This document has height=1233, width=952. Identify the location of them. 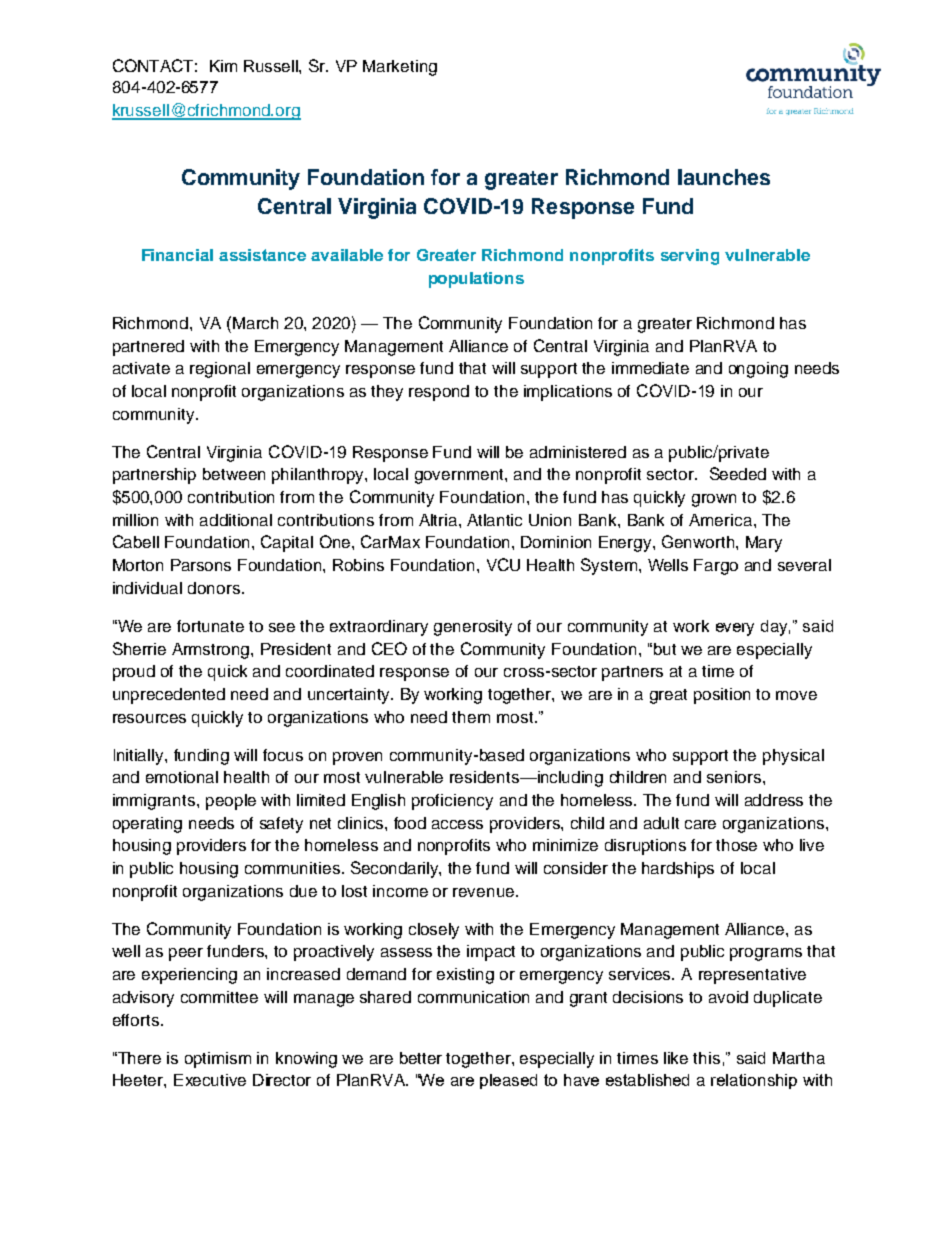
(471, 717).
